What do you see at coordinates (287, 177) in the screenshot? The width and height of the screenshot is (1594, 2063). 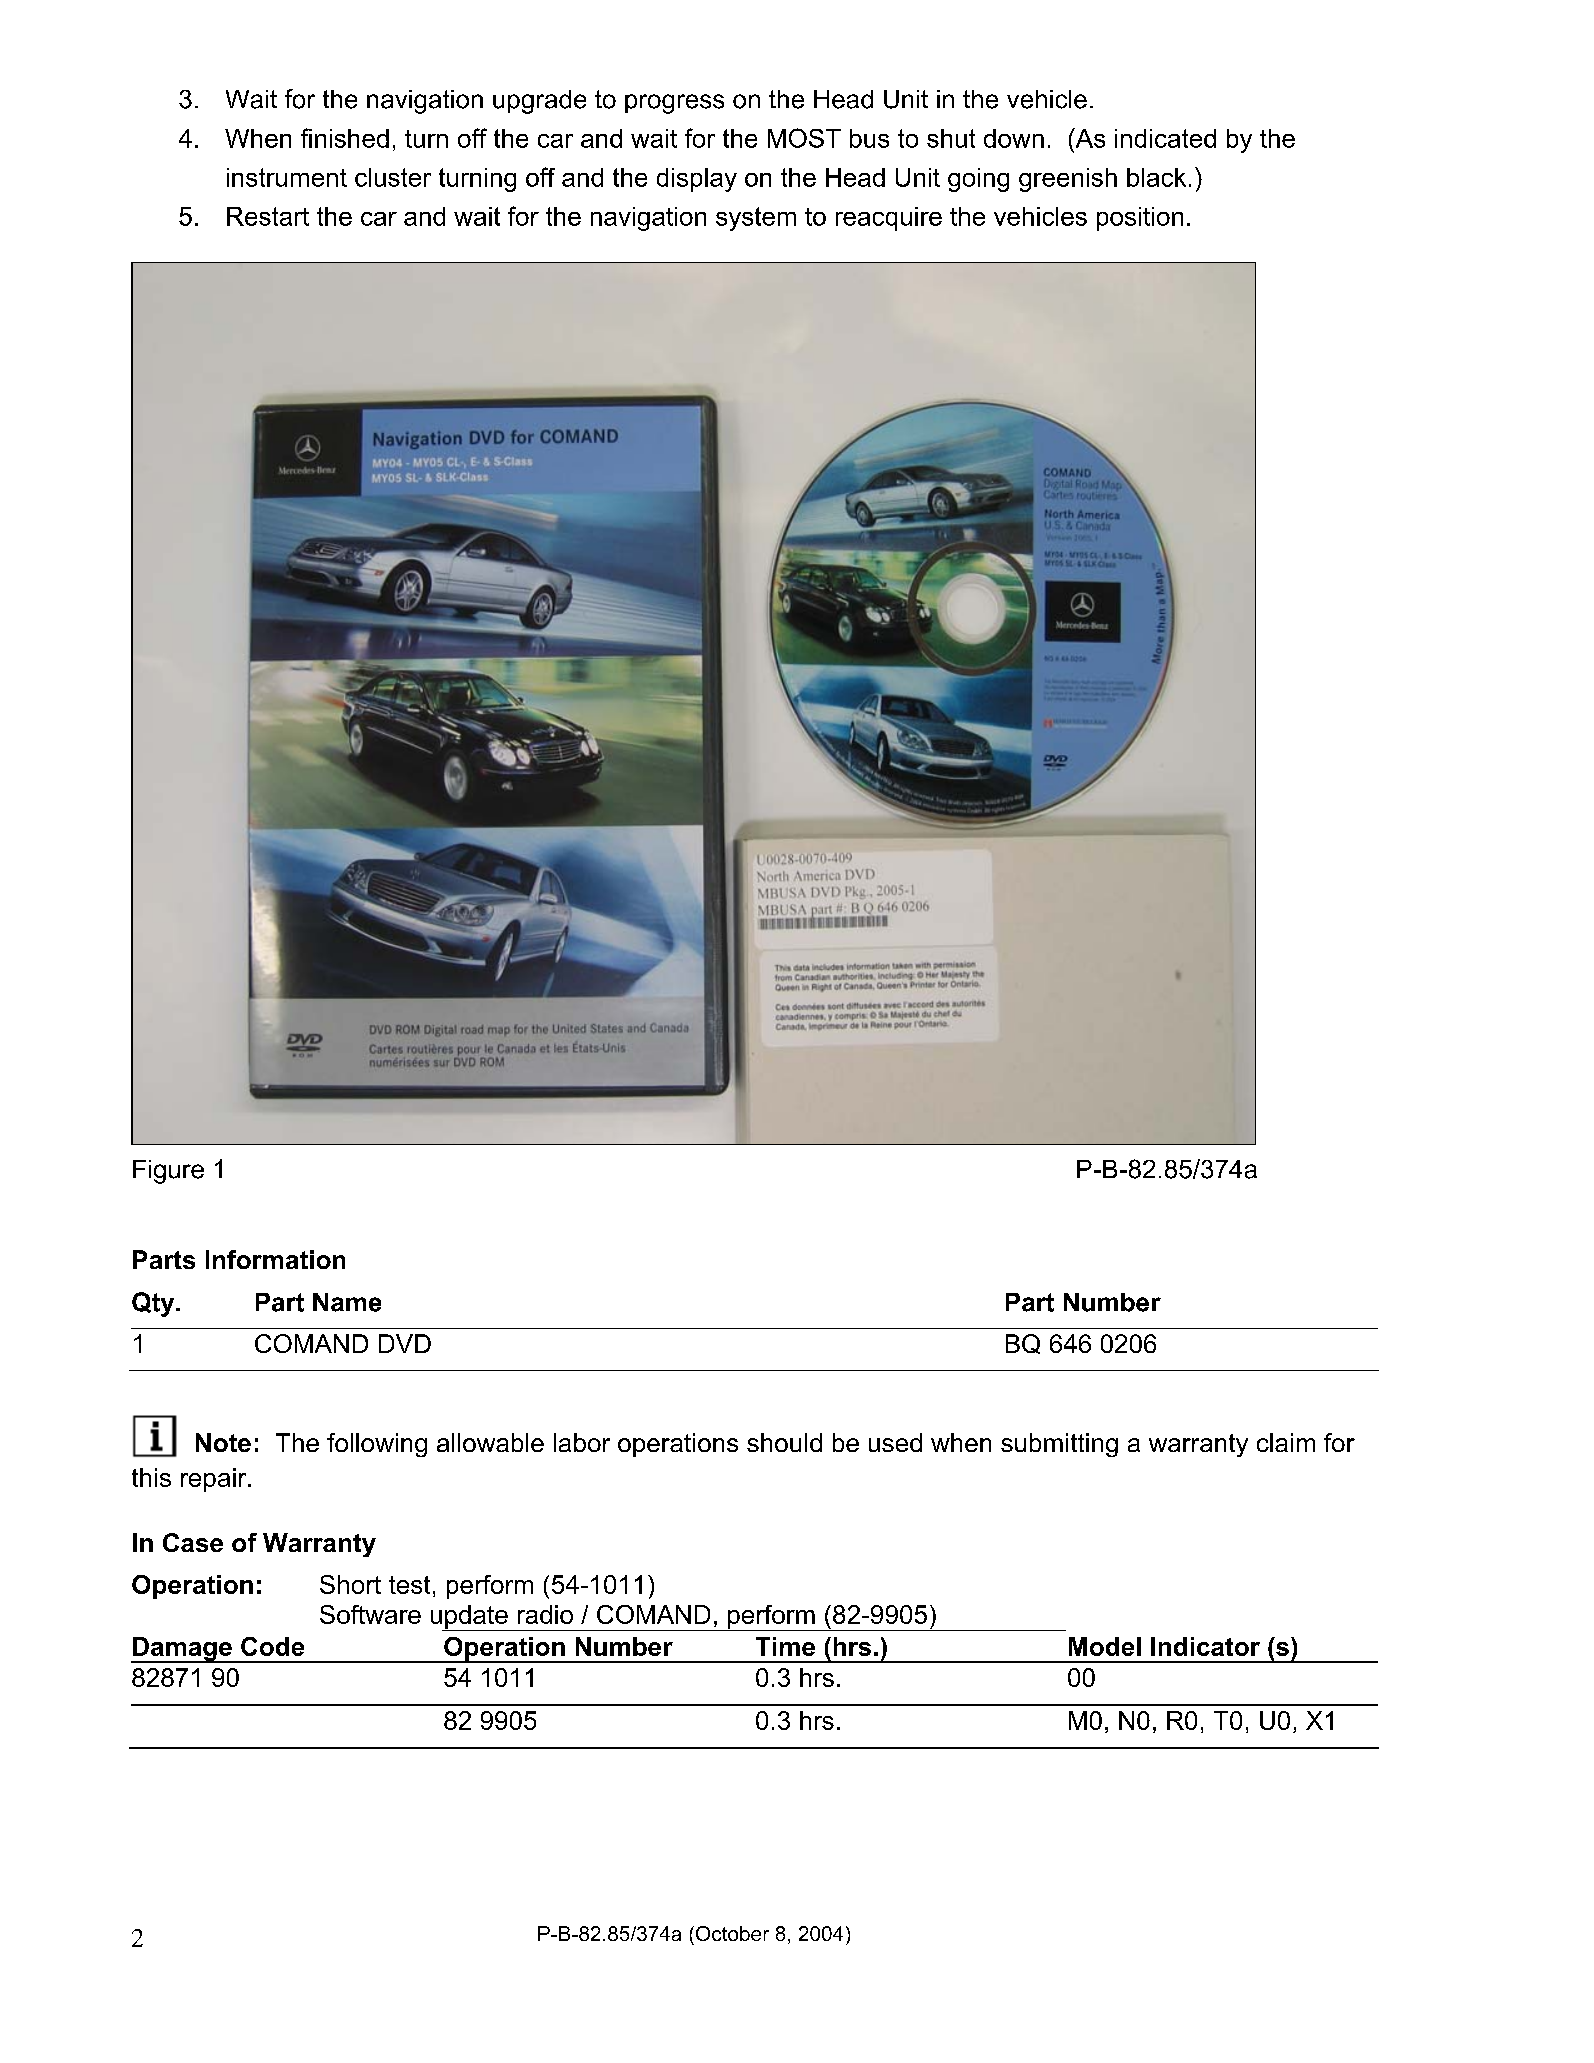 I see `instrument` at bounding box center [287, 177].
